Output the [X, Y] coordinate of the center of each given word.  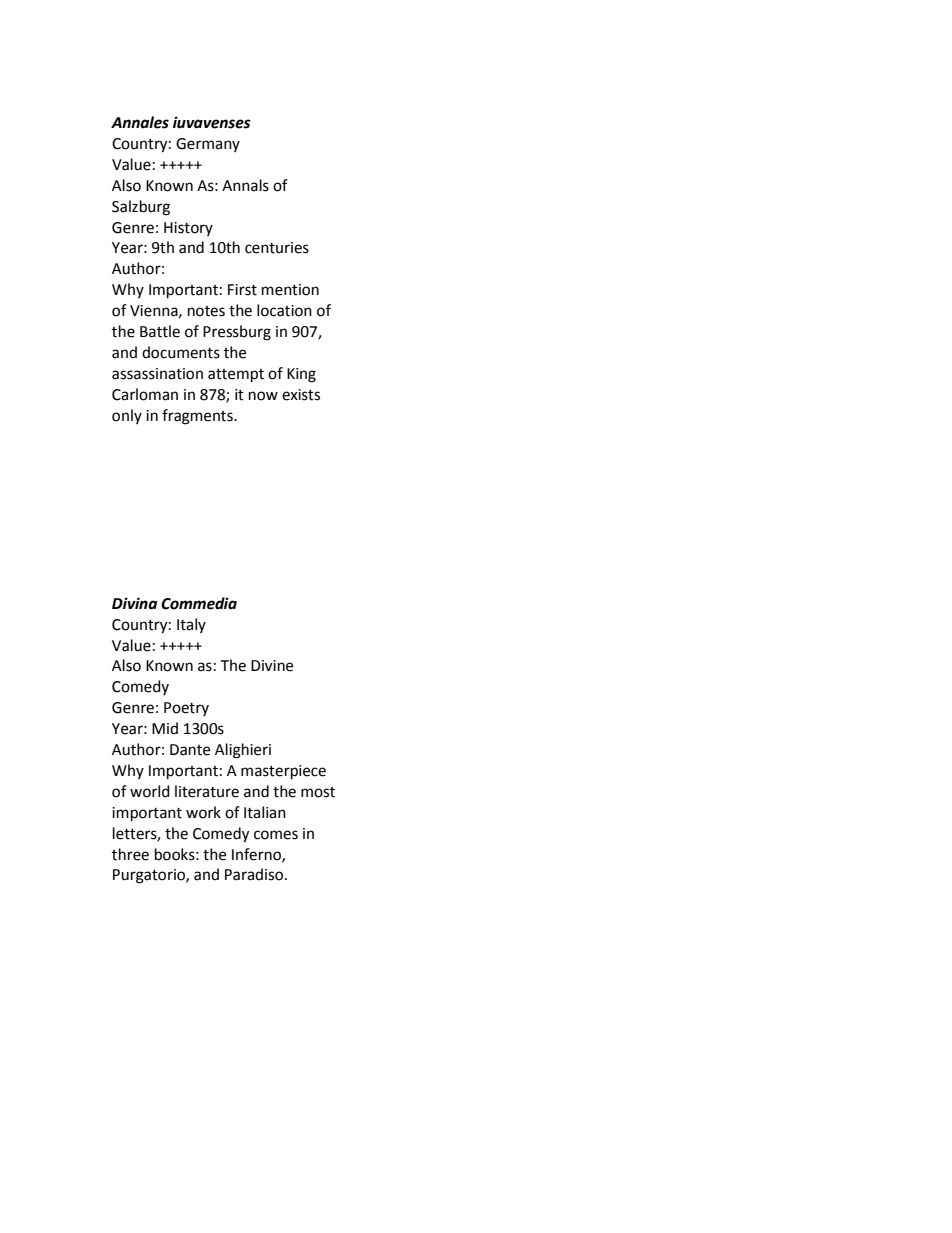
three [130, 854]
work [203, 812]
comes [276, 835]
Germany [208, 145]
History [188, 229]
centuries [277, 248]
